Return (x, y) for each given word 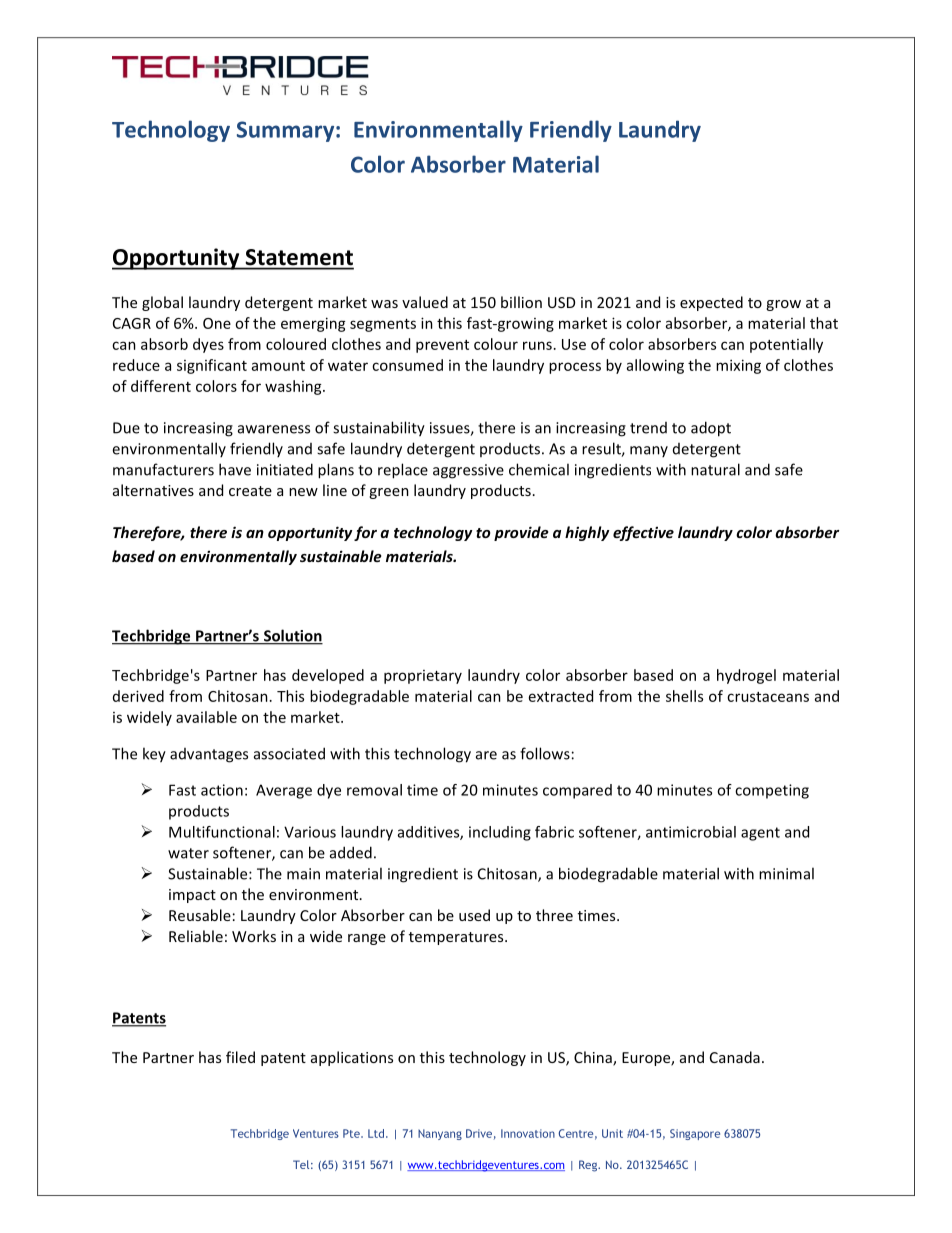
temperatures (457, 938)
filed (240, 1057)
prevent (442, 346)
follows (545, 753)
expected (711, 303)
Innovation (528, 1133)
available (206, 717)
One (217, 323)
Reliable (196, 936)
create (250, 491)
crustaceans (768, 697)
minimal (786, 873)
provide (521, 533)
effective (643, 533)
